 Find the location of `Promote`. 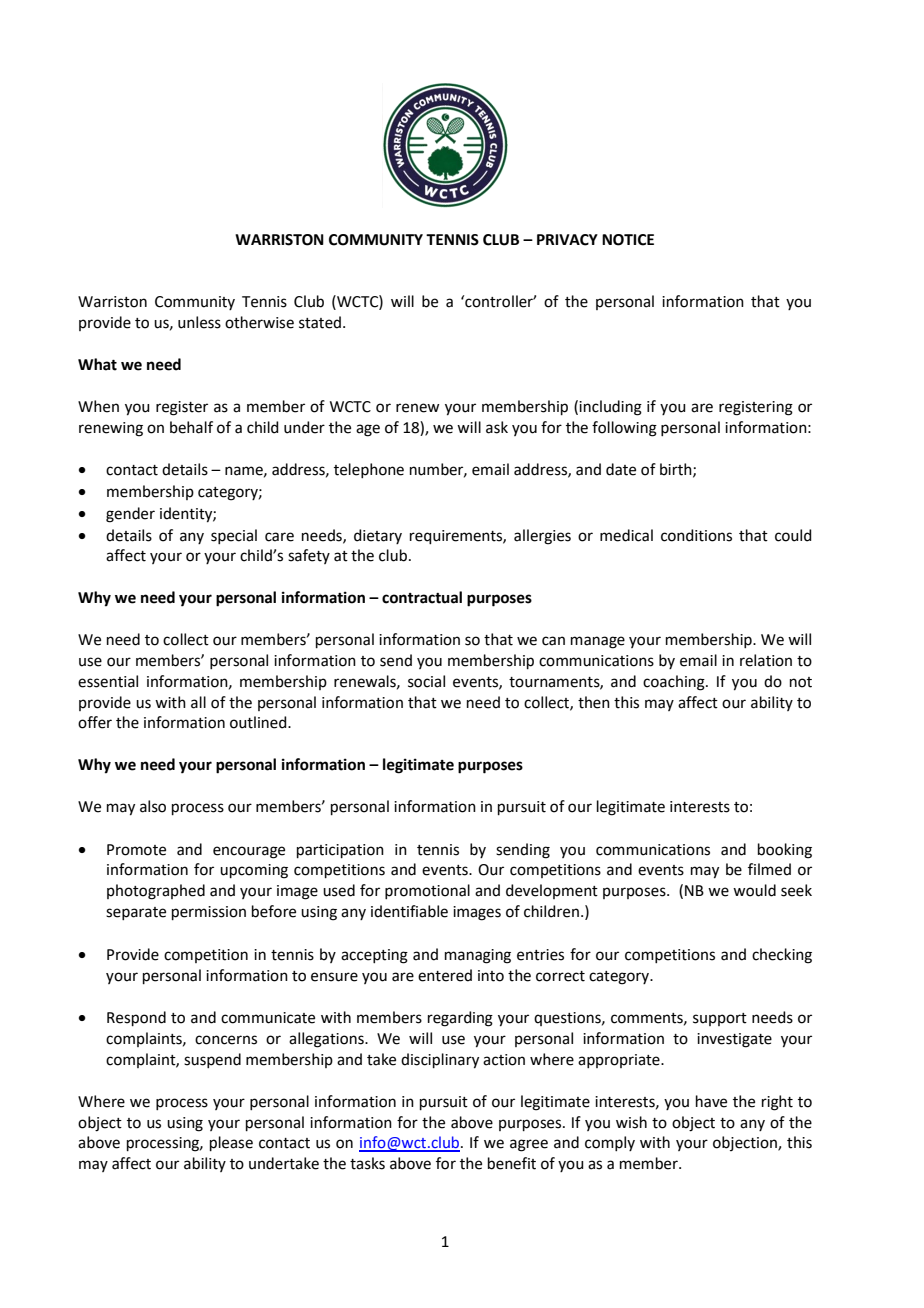

Promote is located at coordinates (136, 850).
